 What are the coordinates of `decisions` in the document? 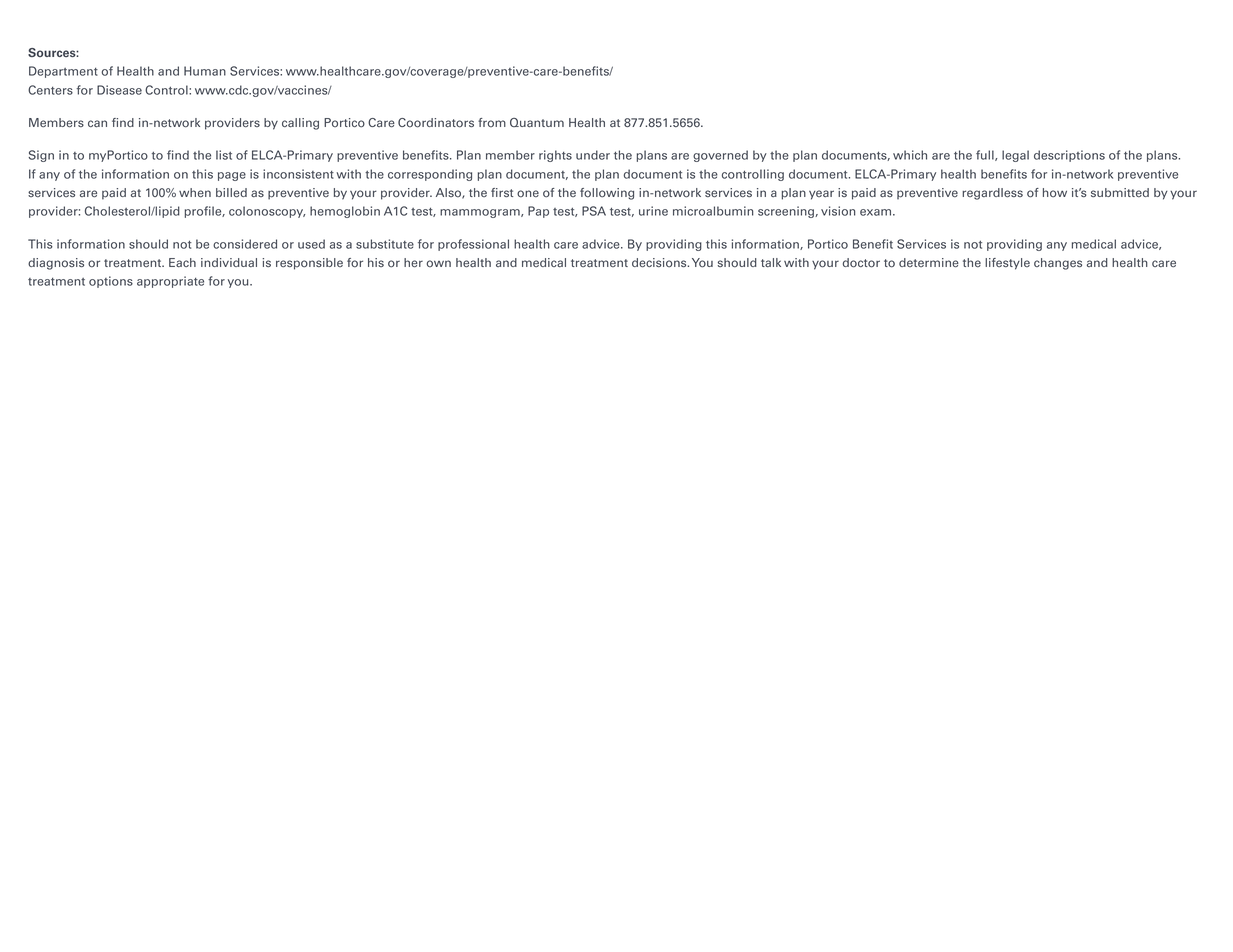 It's located at (660, 263).
